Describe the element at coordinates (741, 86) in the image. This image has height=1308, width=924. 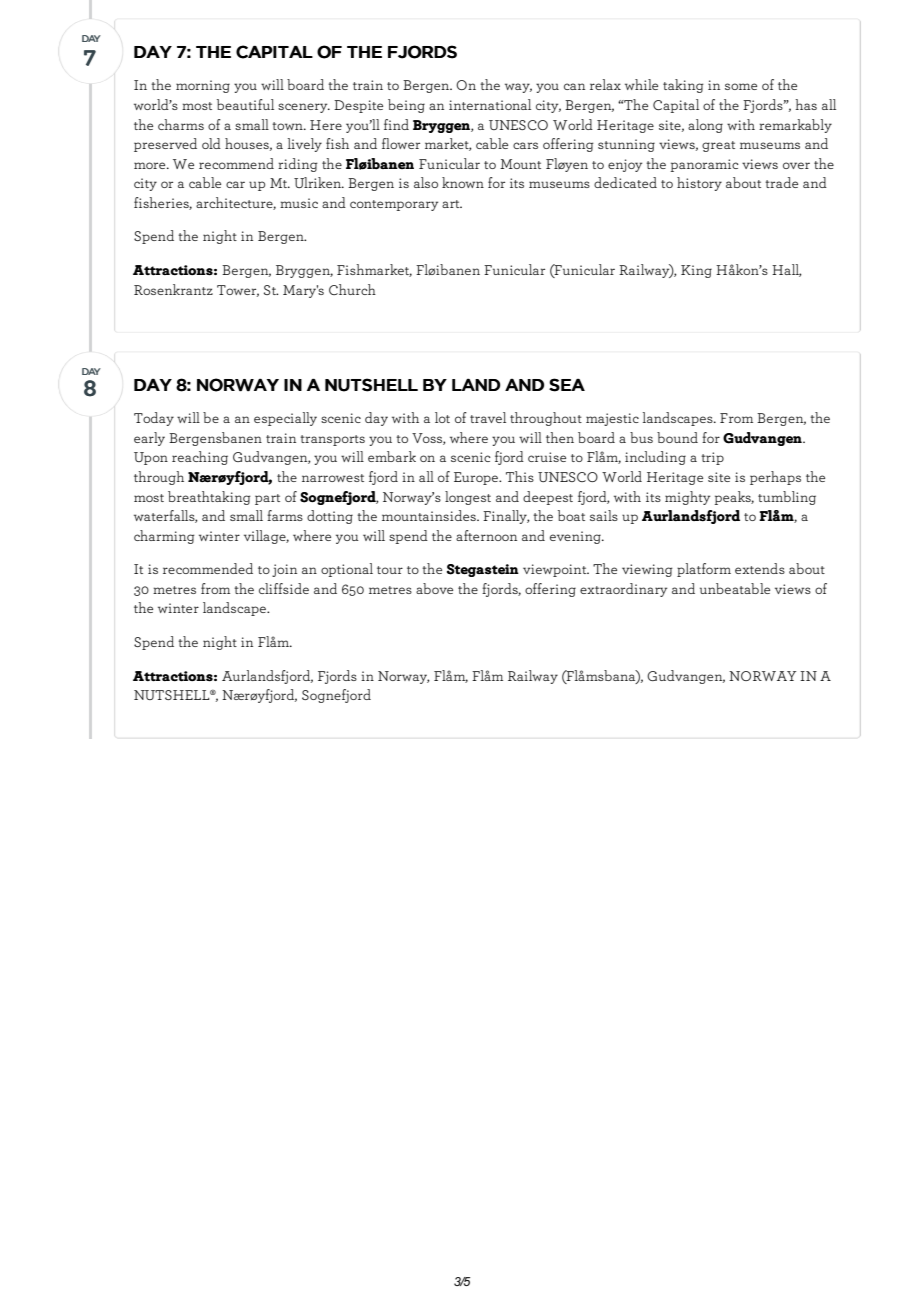
I see `some` at that location.
